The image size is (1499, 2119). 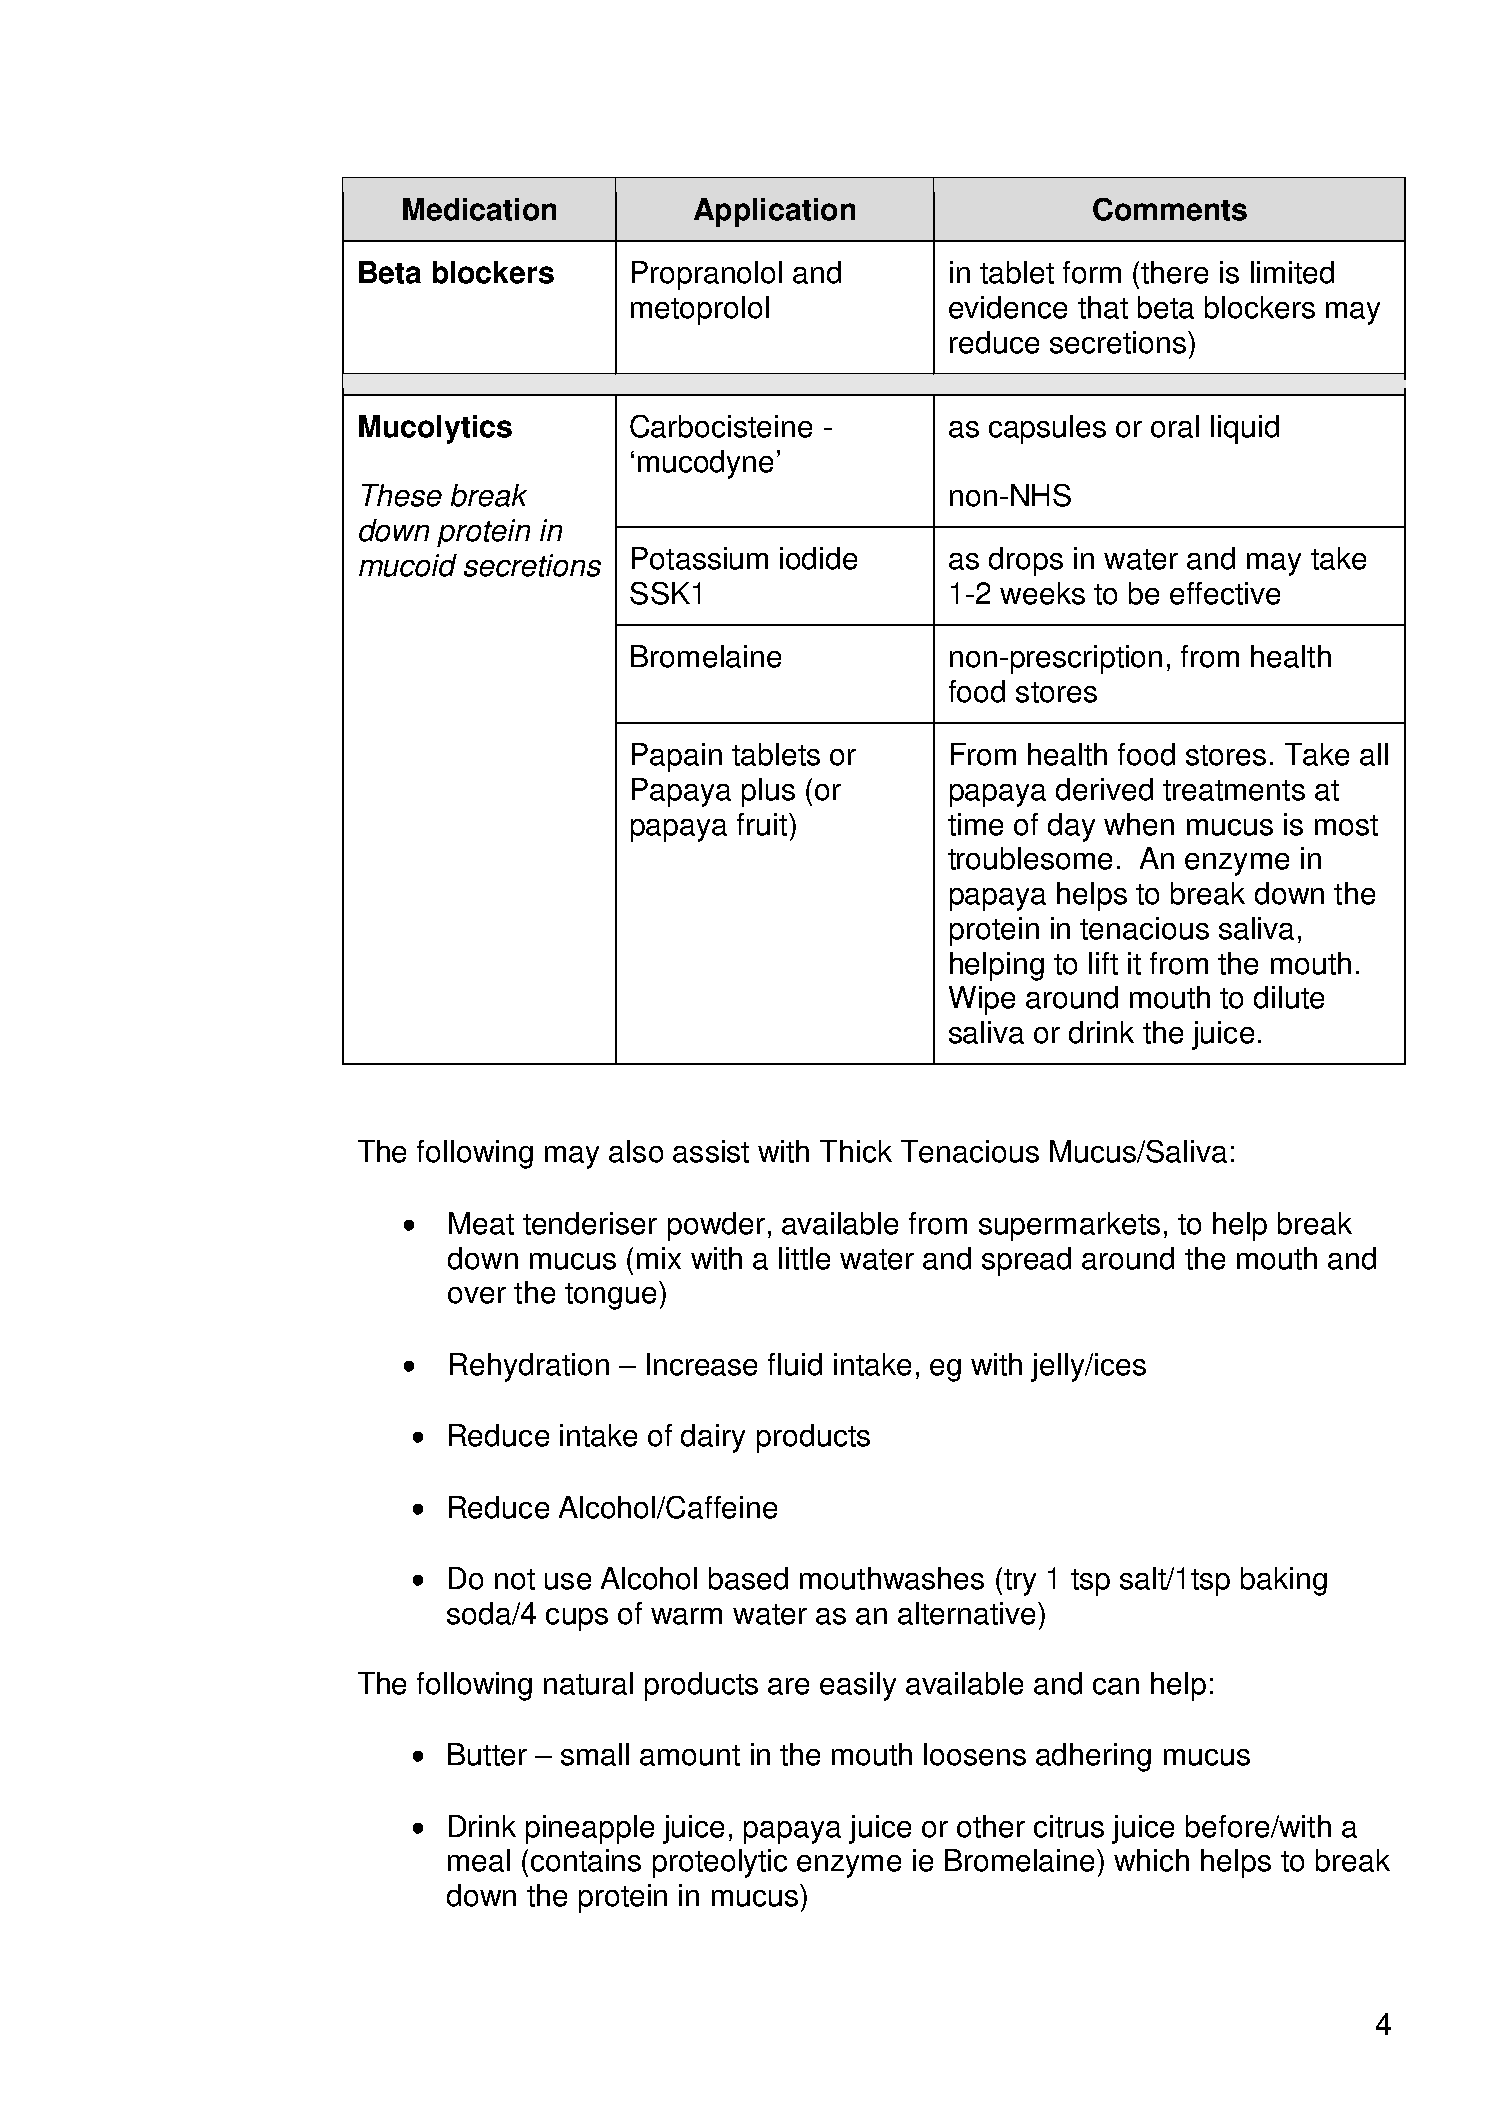 What do you see at coordinates (677, 757) in the screenshot?
I see `Papain` at bounding box center [677, 757].
